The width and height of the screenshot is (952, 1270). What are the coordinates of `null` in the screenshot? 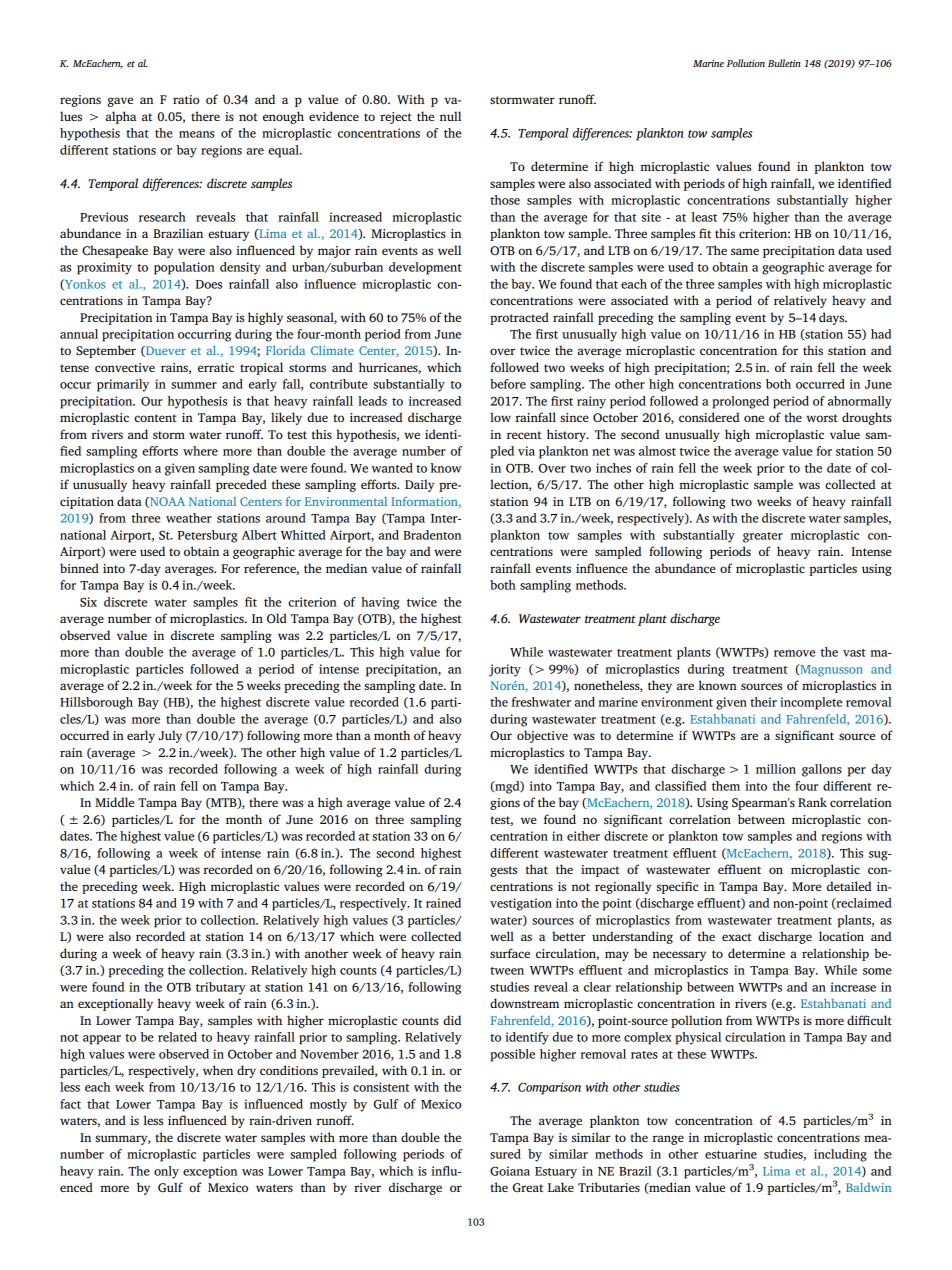 It's located at (450, 116).
